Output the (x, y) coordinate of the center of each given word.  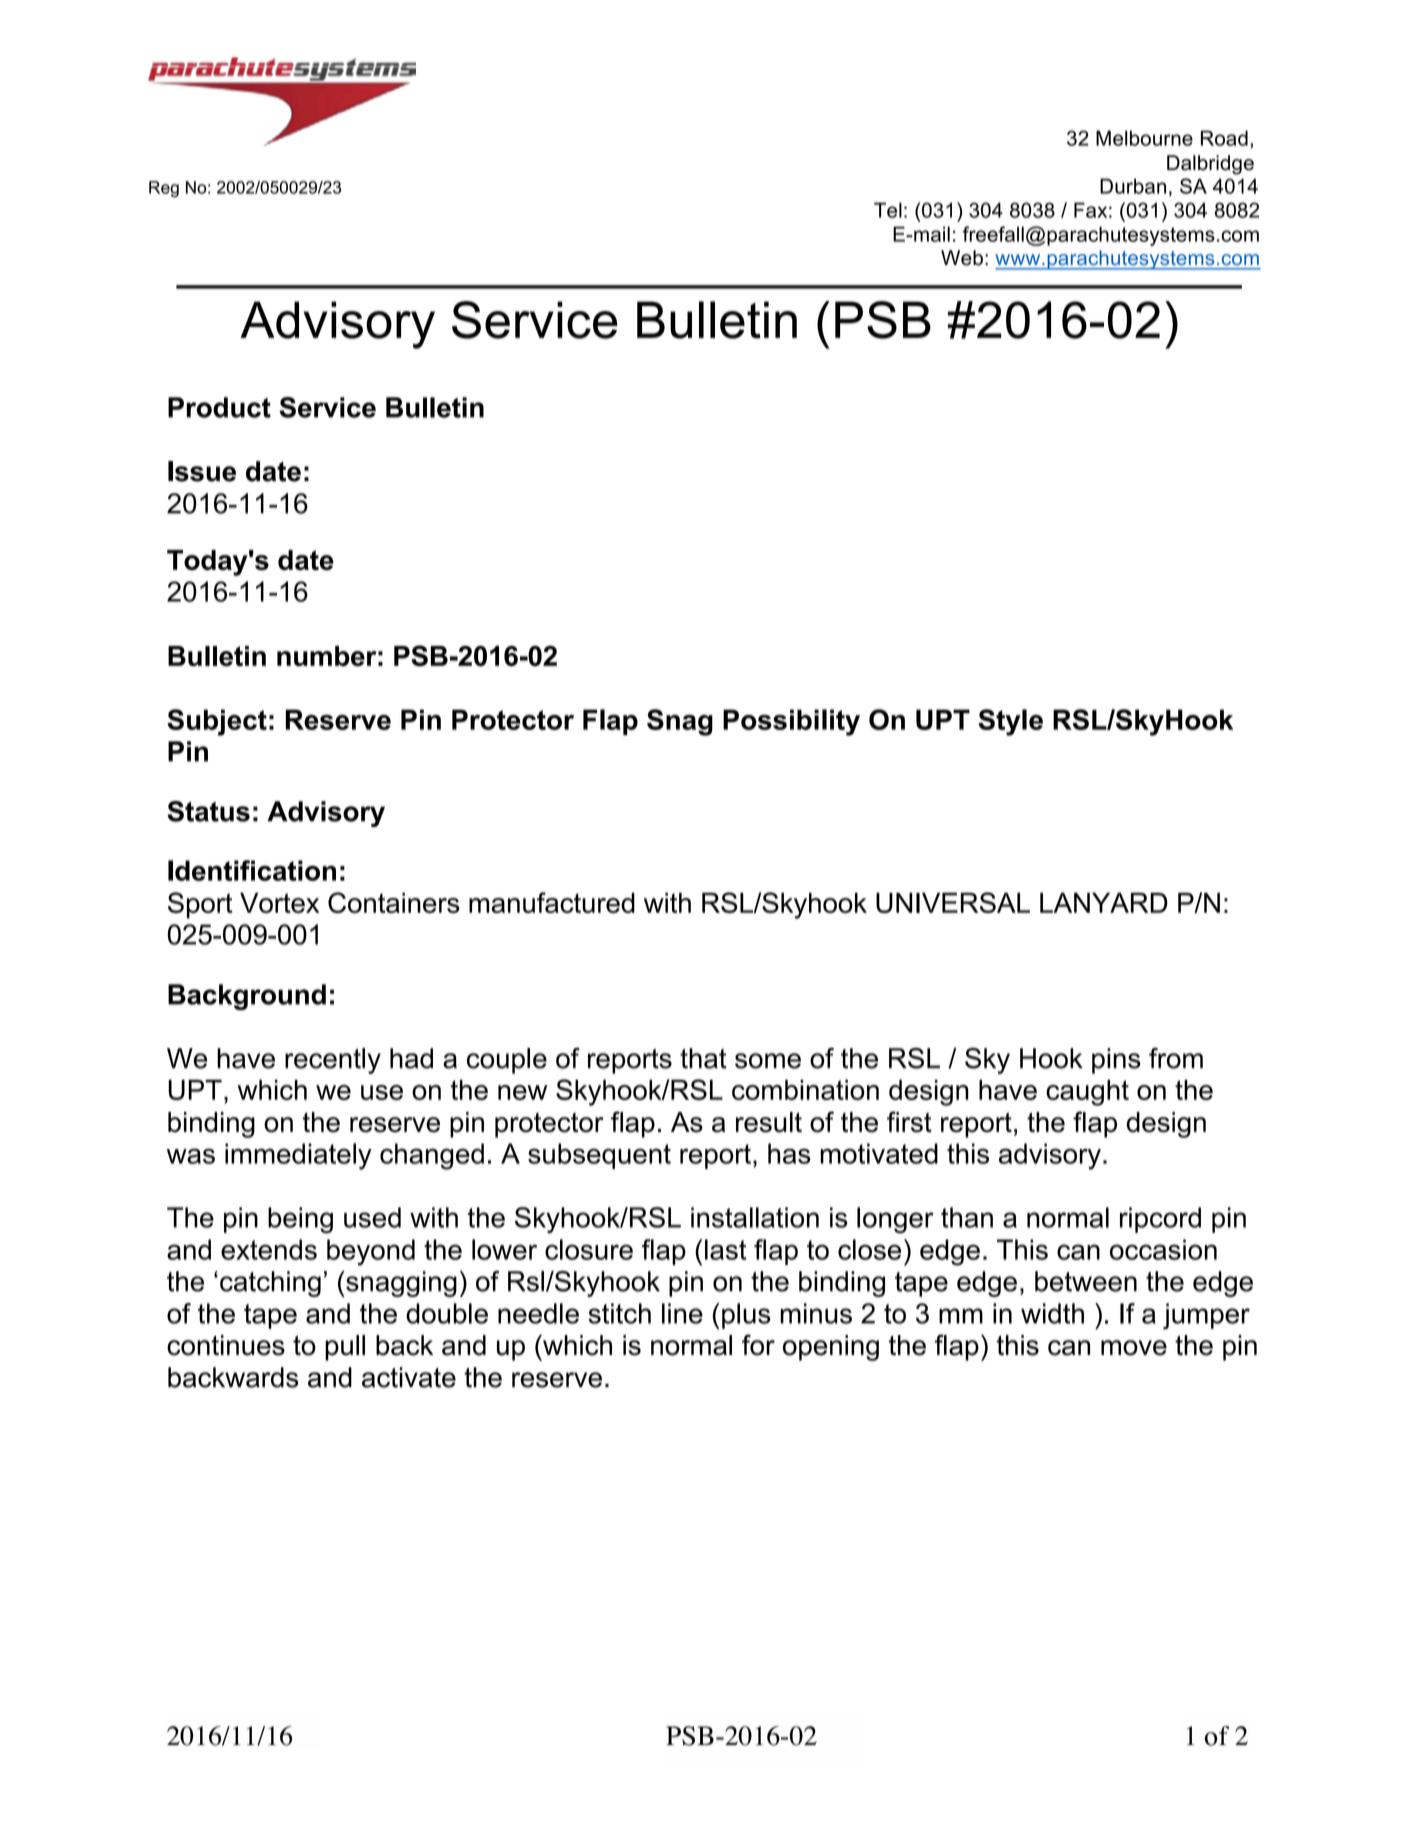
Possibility (791, 722)
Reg (164, 189)
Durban (1133, 186)
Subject (217, 722)
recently (333, 1061)
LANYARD (1104, 903)
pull (345, 1348)
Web (962, 258)
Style (1010, 722)
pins (1116, 1061)
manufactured (552, 902)
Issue (202, 471)
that (703, 1058)
